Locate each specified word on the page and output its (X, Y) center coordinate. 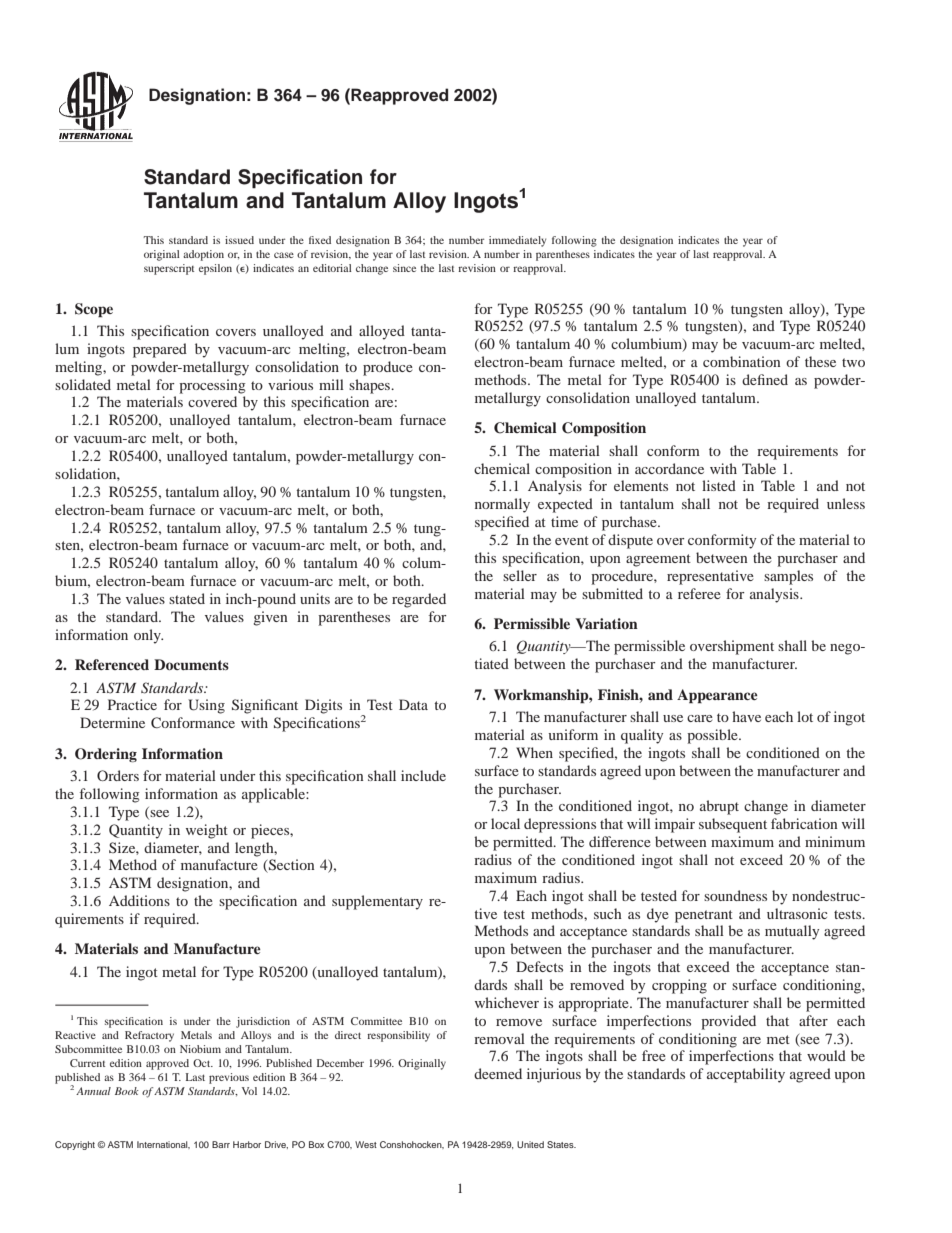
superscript (169, 269)
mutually (792, 932)
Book (127, 1091)
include (423, 775)
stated (187, 598)
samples (788, 577)
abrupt (719, 807)
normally (502, 505)
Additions (139, 900)
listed (719, 485)
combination (742, 361)
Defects (539, 966)
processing (212, 386)
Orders (118, 775)
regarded (419, 600)
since (404, 268)
